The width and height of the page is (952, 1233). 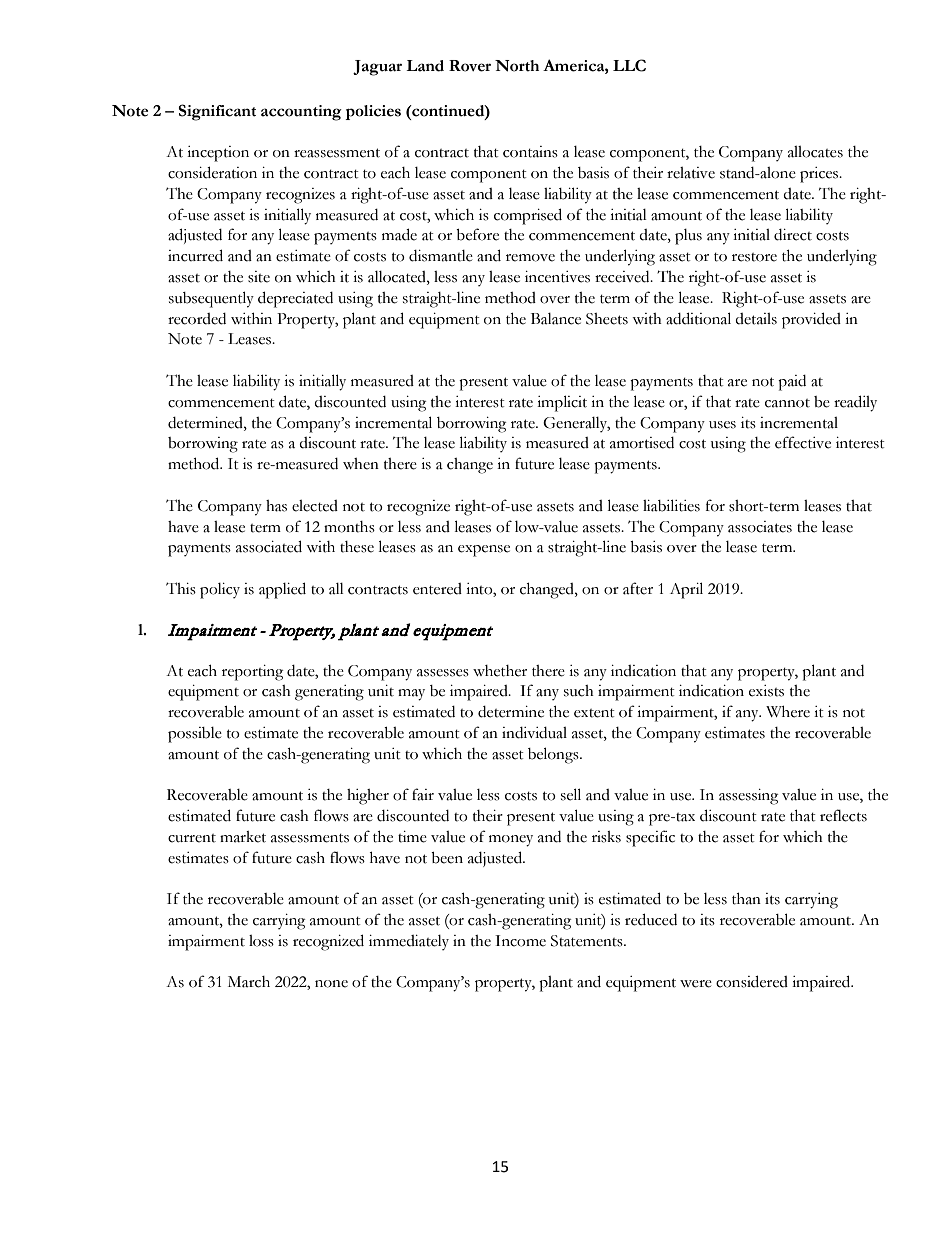 I want to click on North, so click(x=517, y=66).
